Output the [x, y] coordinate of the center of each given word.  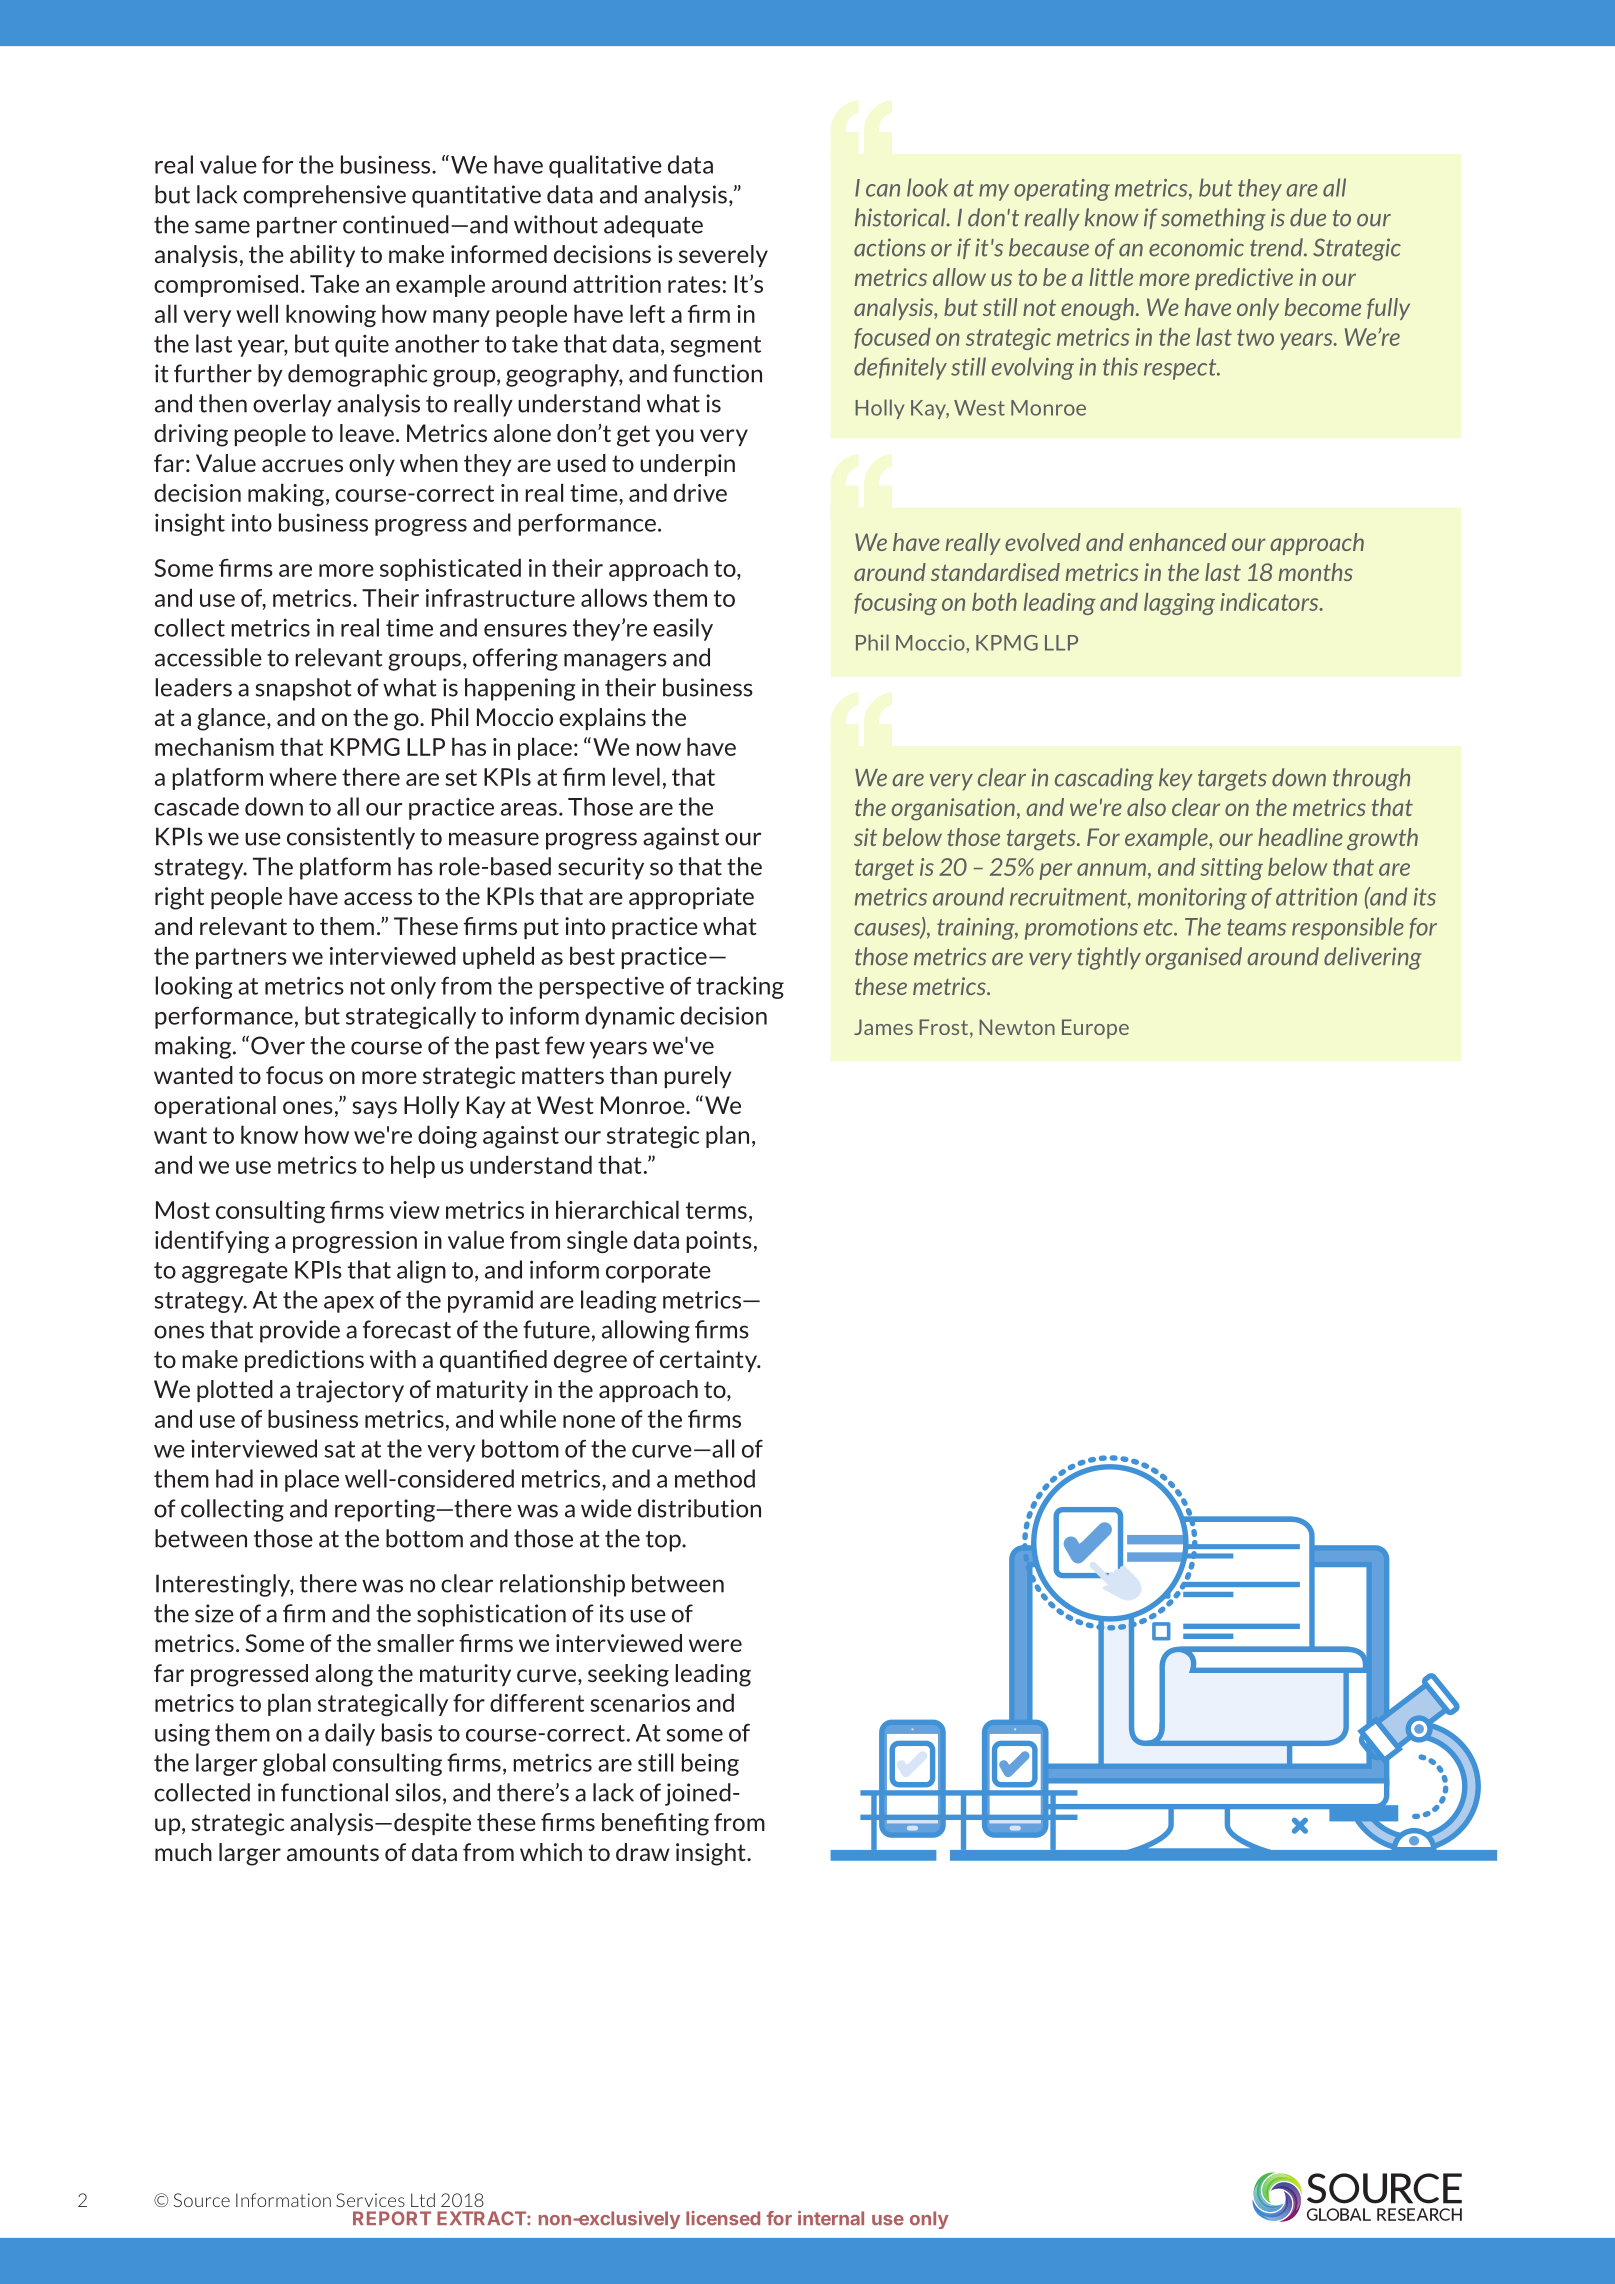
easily [683, 629]
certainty [709, 1361]
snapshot [303, 689]
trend [1277, 247]
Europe [1095, 1029]
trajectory [350, 1391]
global [294, 1764]
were [715, 1645]
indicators [1270, 602]
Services [370, 2200]
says [374, 1109]
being [710, 1764]
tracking [740, 987]
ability [322, 256]
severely [723, 256]
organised [1194, 958]
